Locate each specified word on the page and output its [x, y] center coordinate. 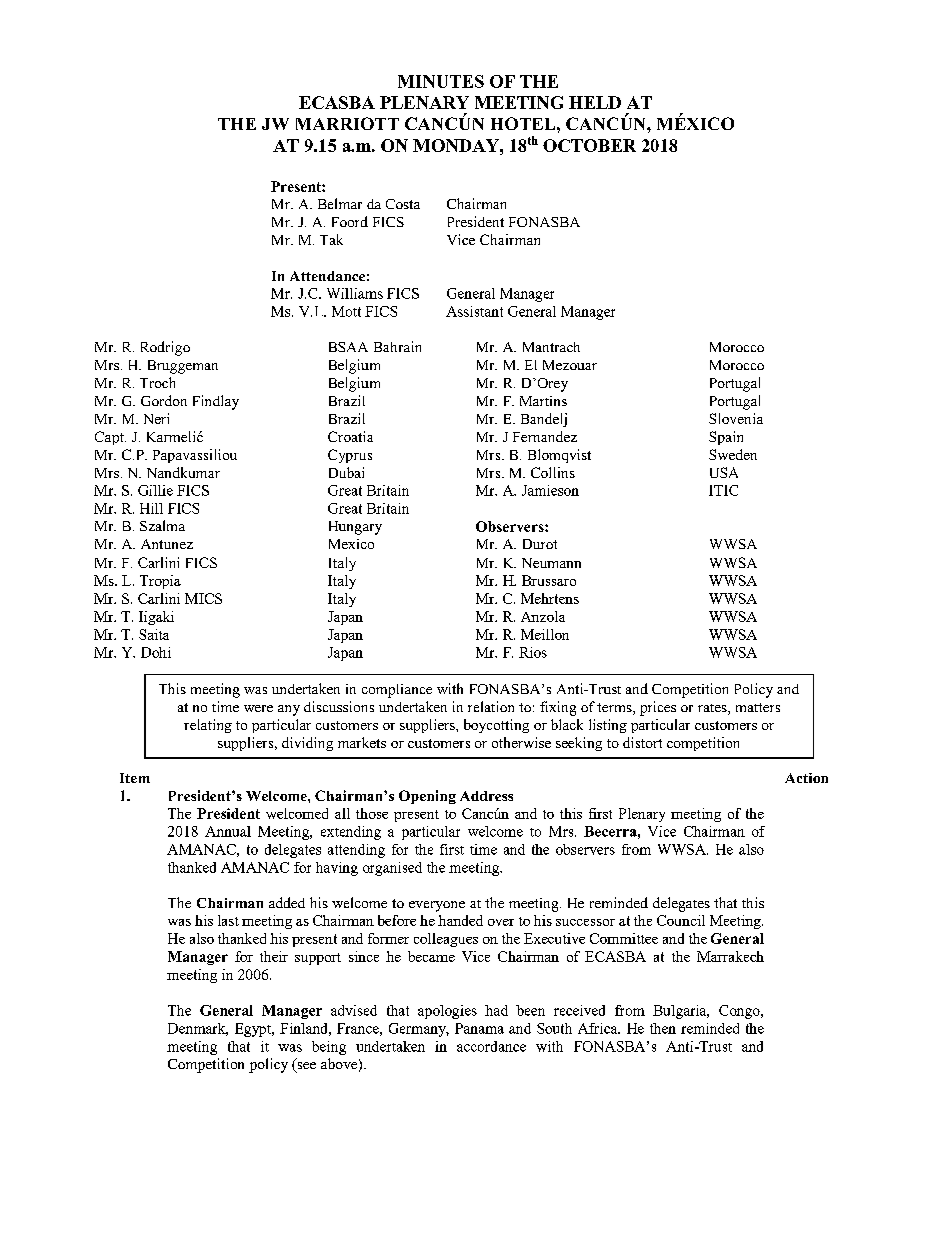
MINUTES [441, 81]
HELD [595, 102]
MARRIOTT [347, 123]
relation [491, 706]
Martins [543, 401]
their [274, 956]
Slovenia [736, 418]
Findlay [216, 402]
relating [208, 726]
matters [758, 707]
